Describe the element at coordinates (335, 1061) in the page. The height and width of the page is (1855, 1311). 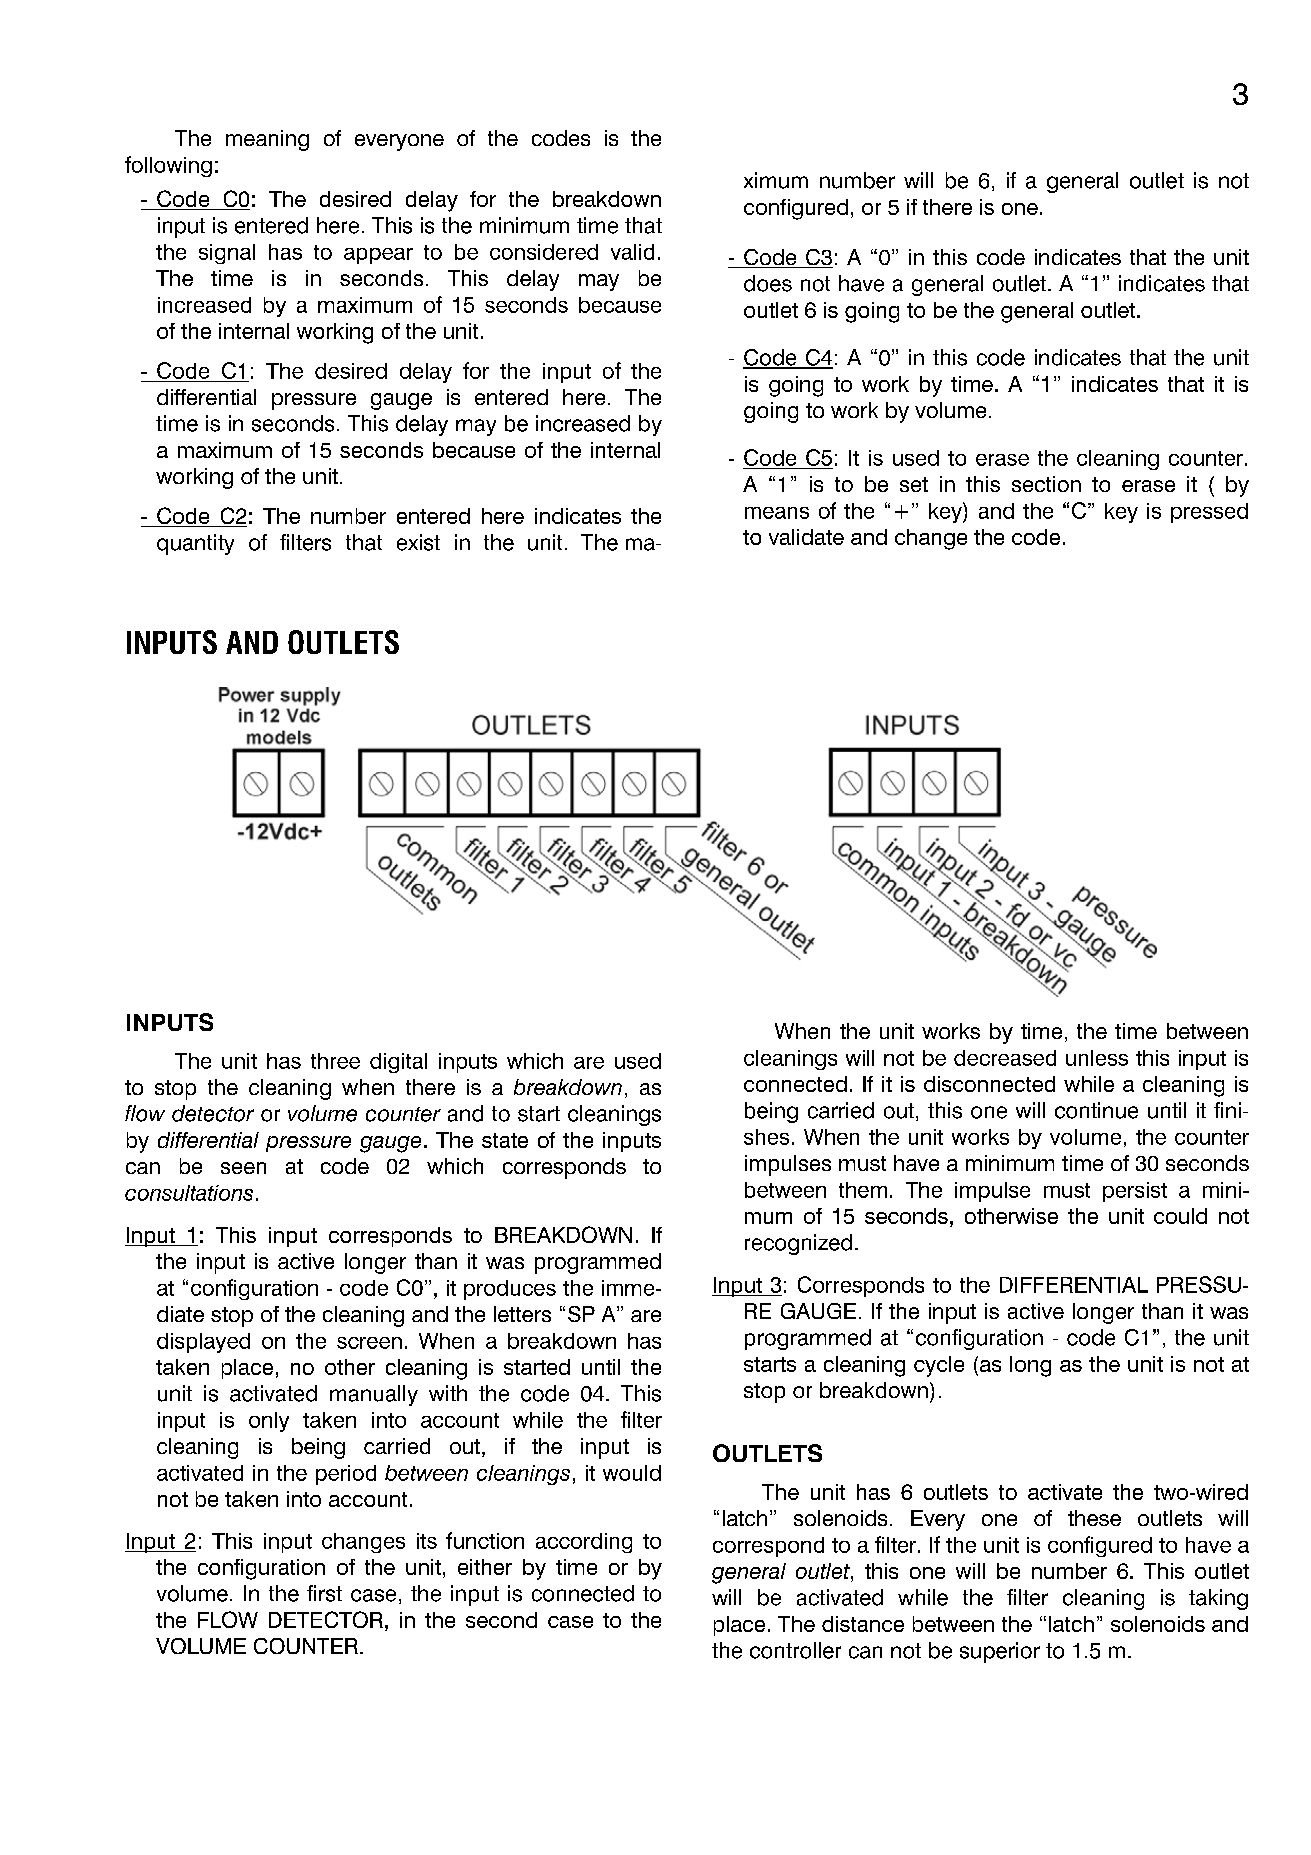
I see `three` at that location.
